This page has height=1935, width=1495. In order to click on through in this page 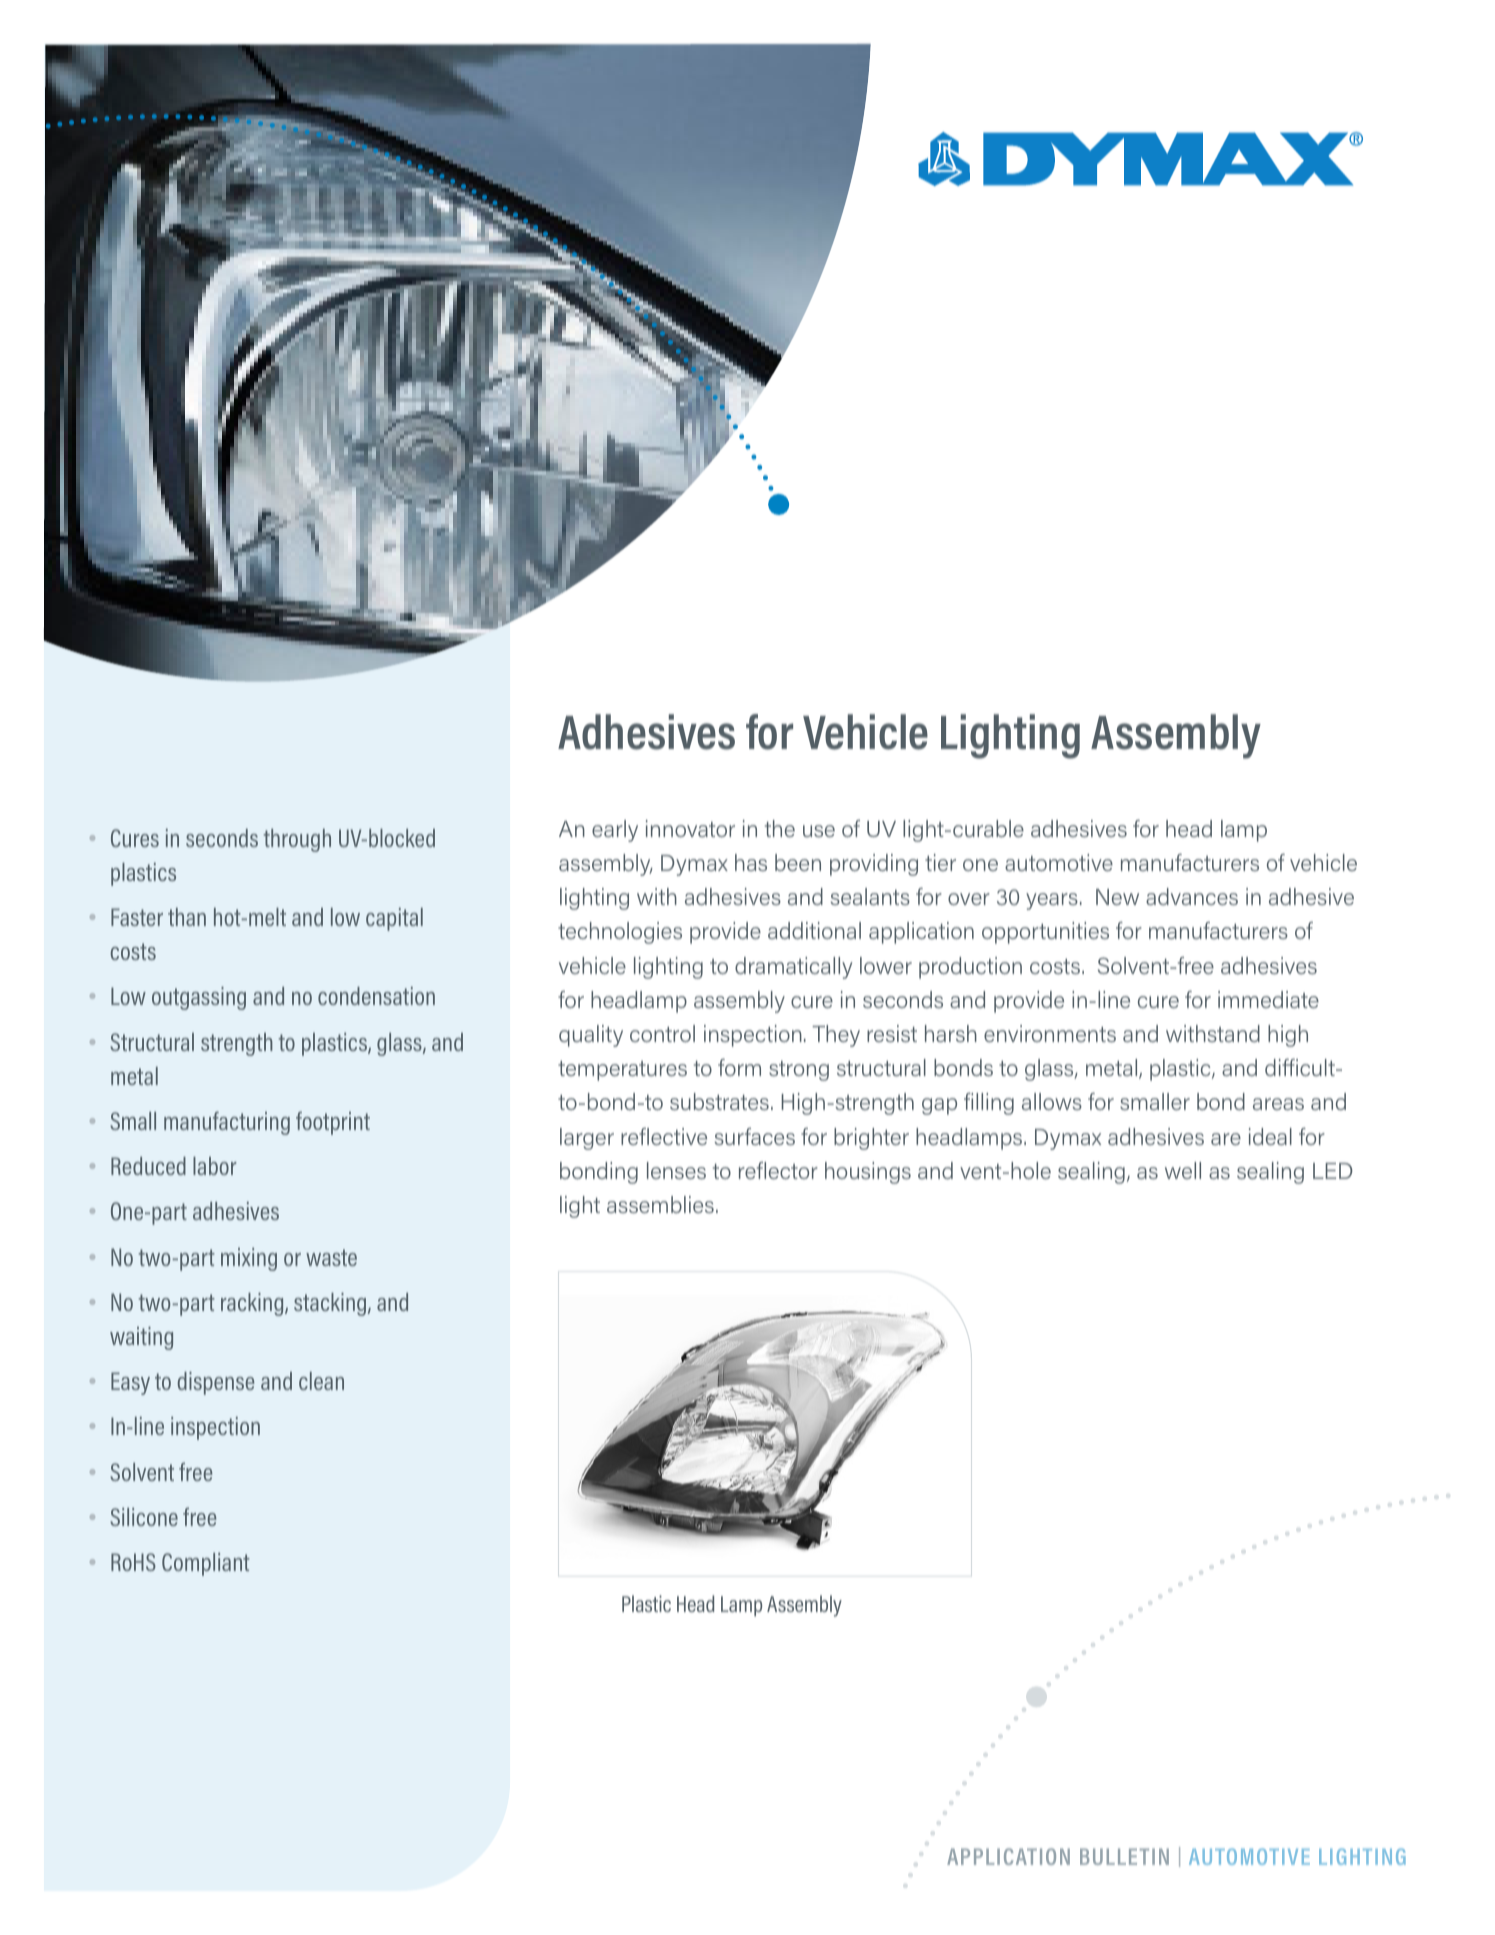, I will do `click(297, 840)`.
